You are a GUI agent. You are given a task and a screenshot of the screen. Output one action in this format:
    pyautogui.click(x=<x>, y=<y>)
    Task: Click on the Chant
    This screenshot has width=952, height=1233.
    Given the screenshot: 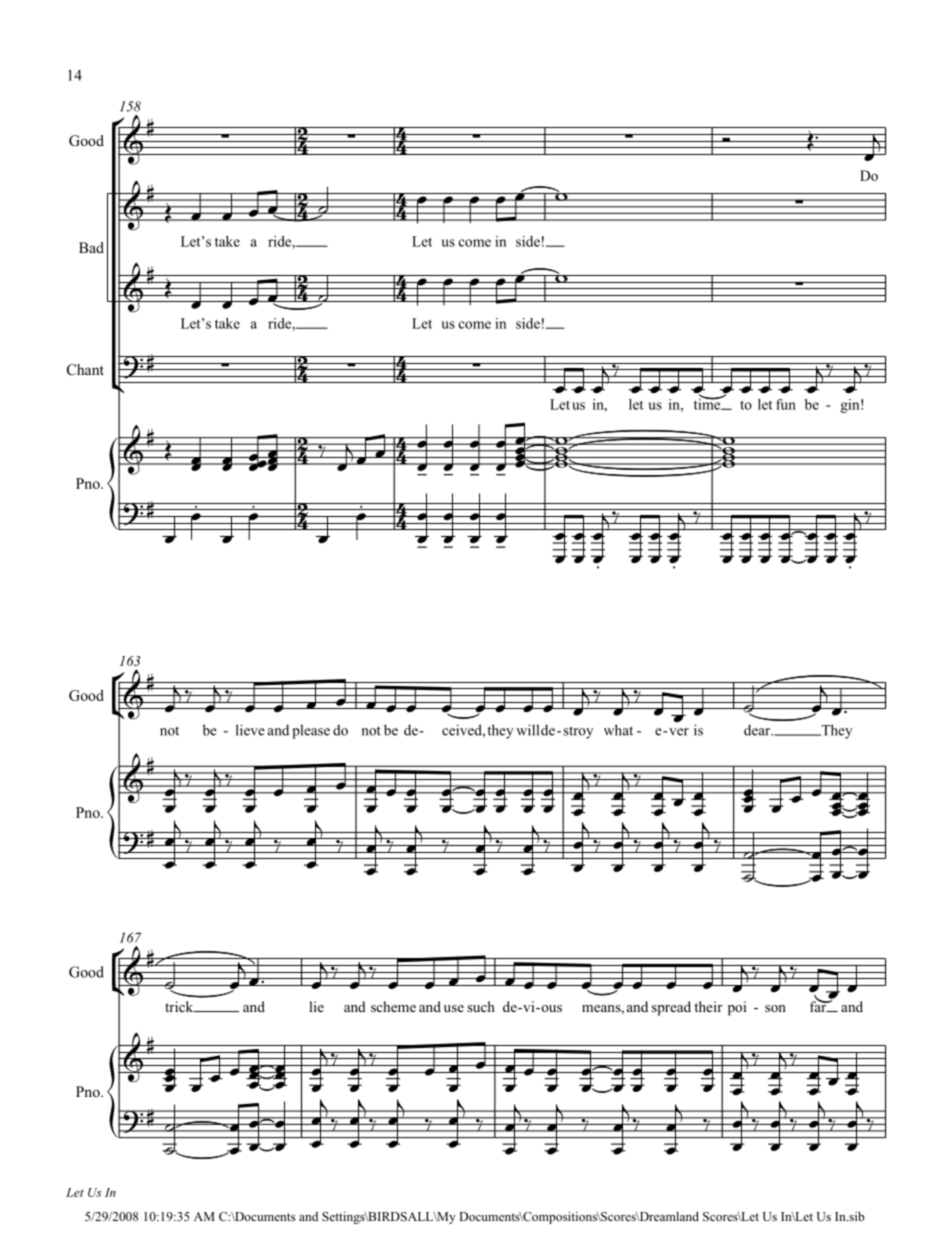 What is the action you would take?
    pyautogui.click(x=85, y=370)
